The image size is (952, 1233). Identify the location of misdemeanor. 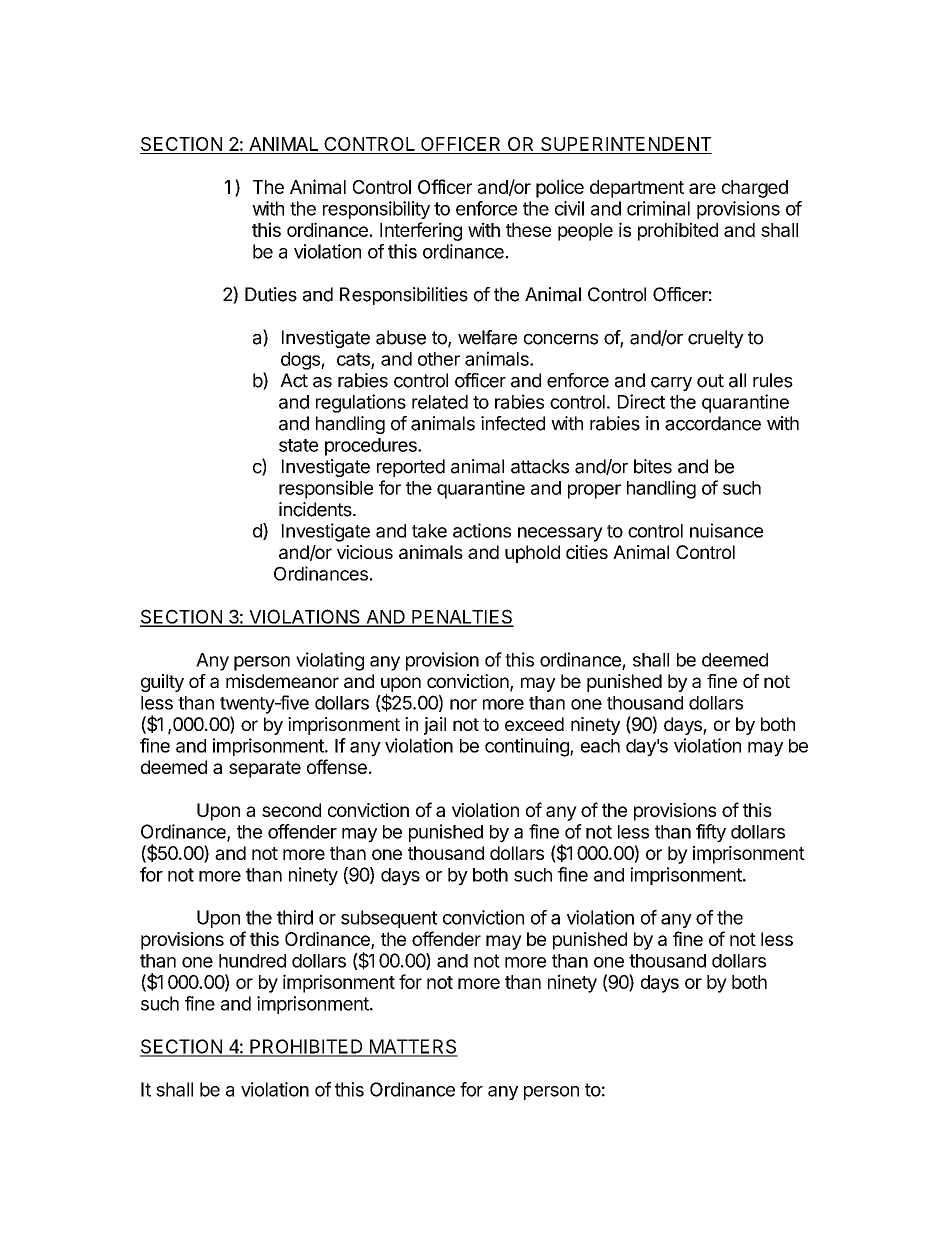
(282, 681).
